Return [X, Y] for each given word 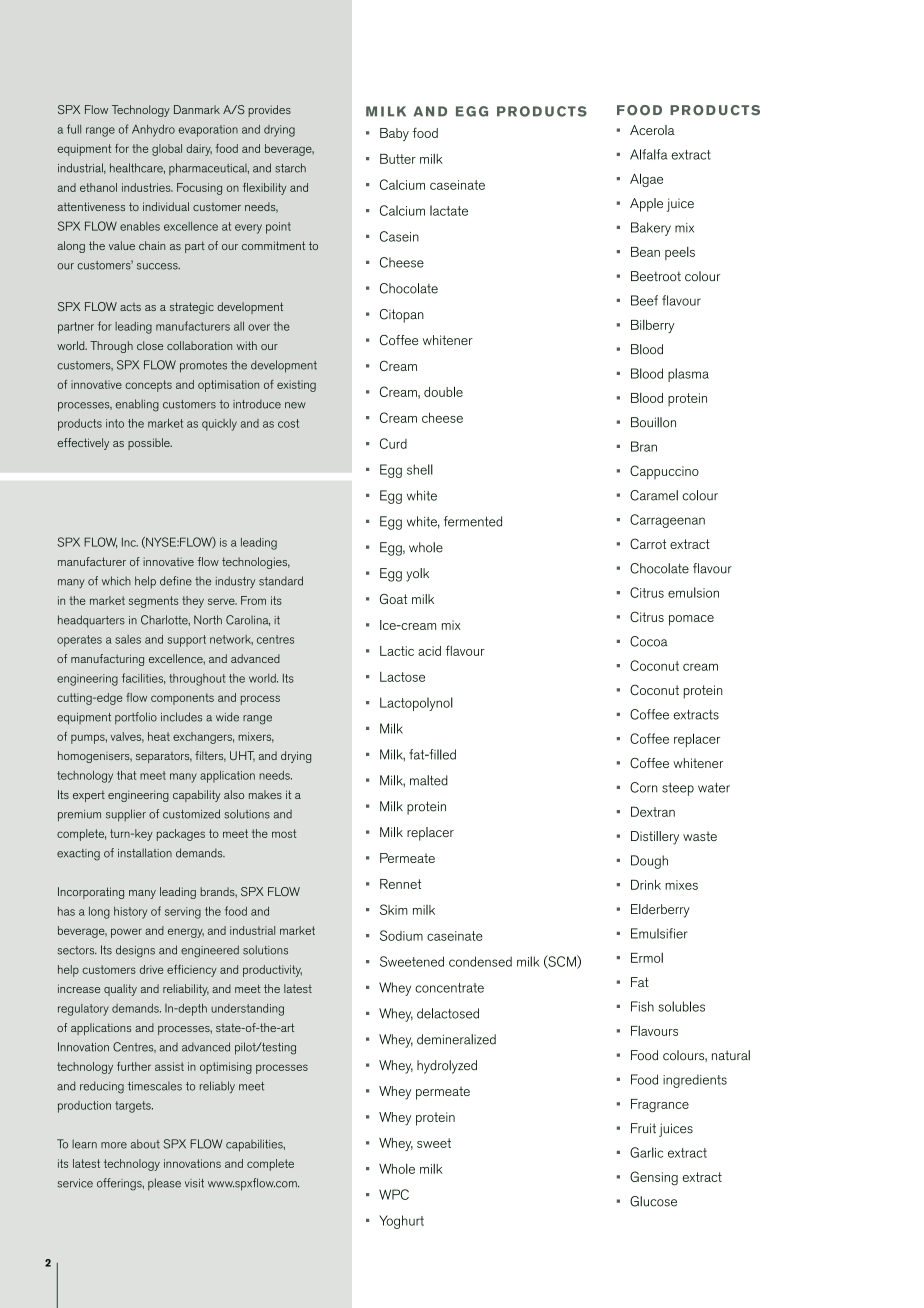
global [167, 150]
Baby [394, 134]
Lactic [397, 651]
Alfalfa [648, 154]
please [164, 1184]
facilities [143, 678]
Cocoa [648, 641]
